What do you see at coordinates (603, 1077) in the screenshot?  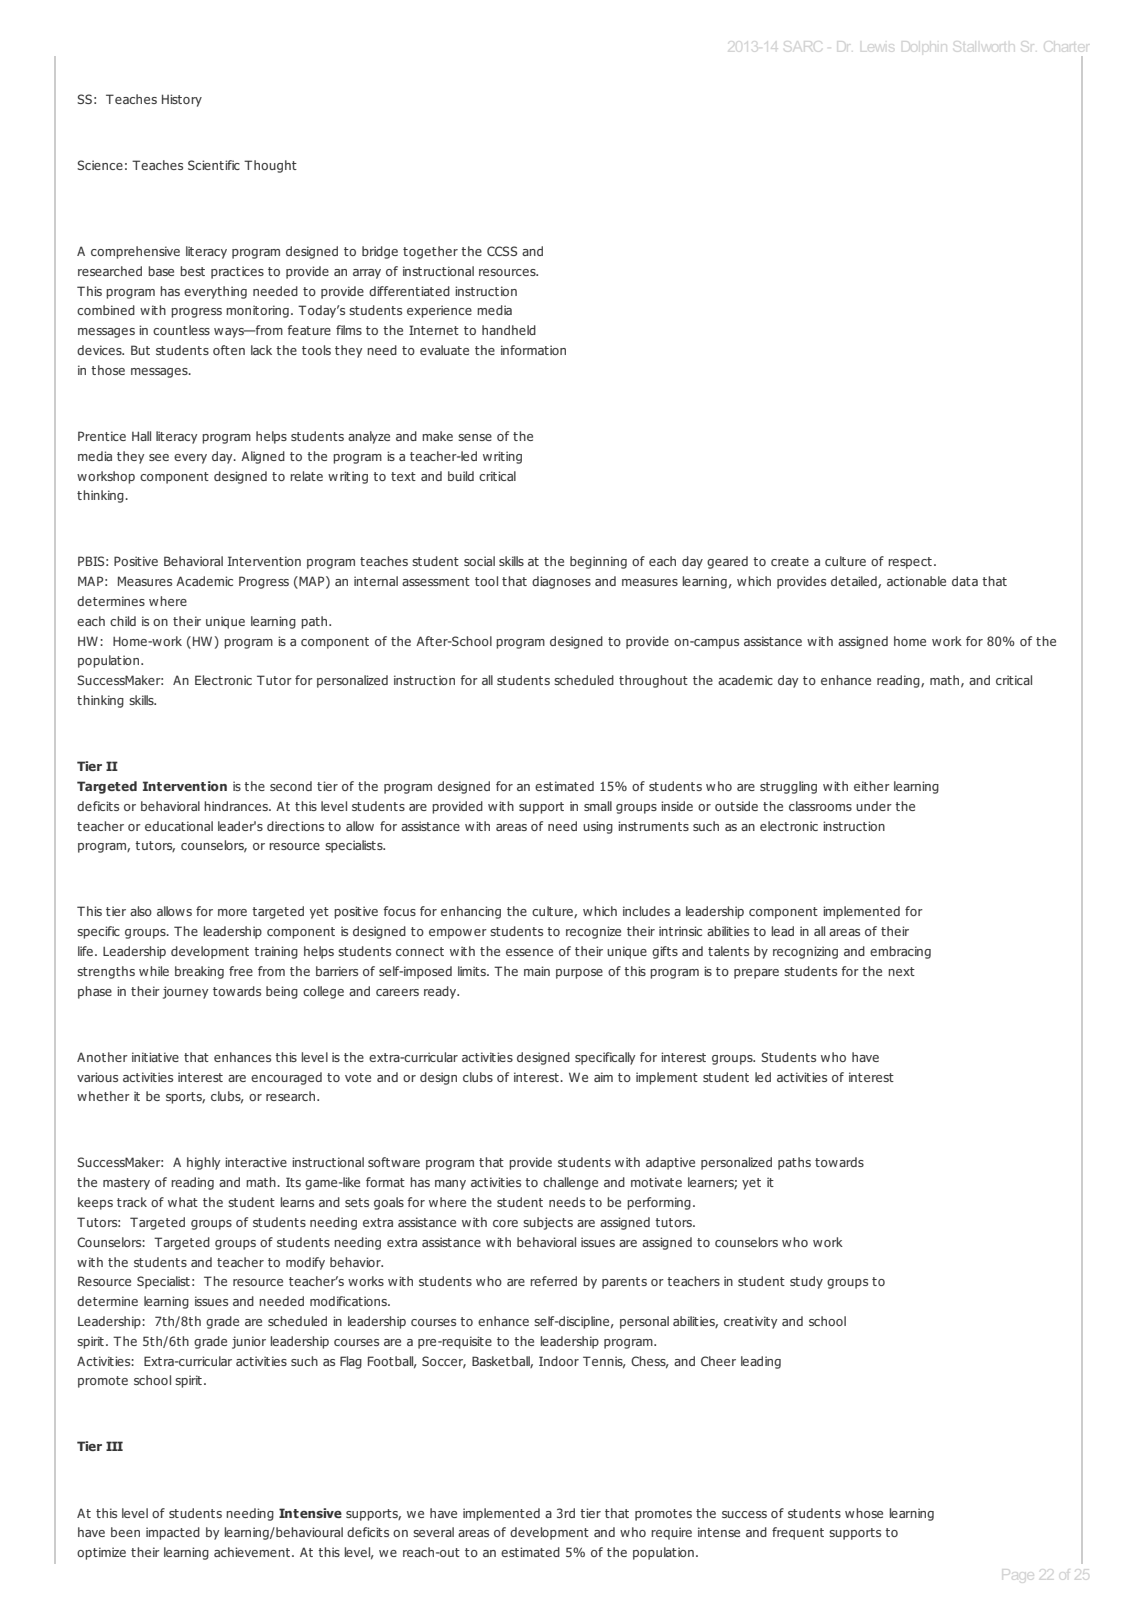 I see `aim` at bounding box center [603, 1077].
